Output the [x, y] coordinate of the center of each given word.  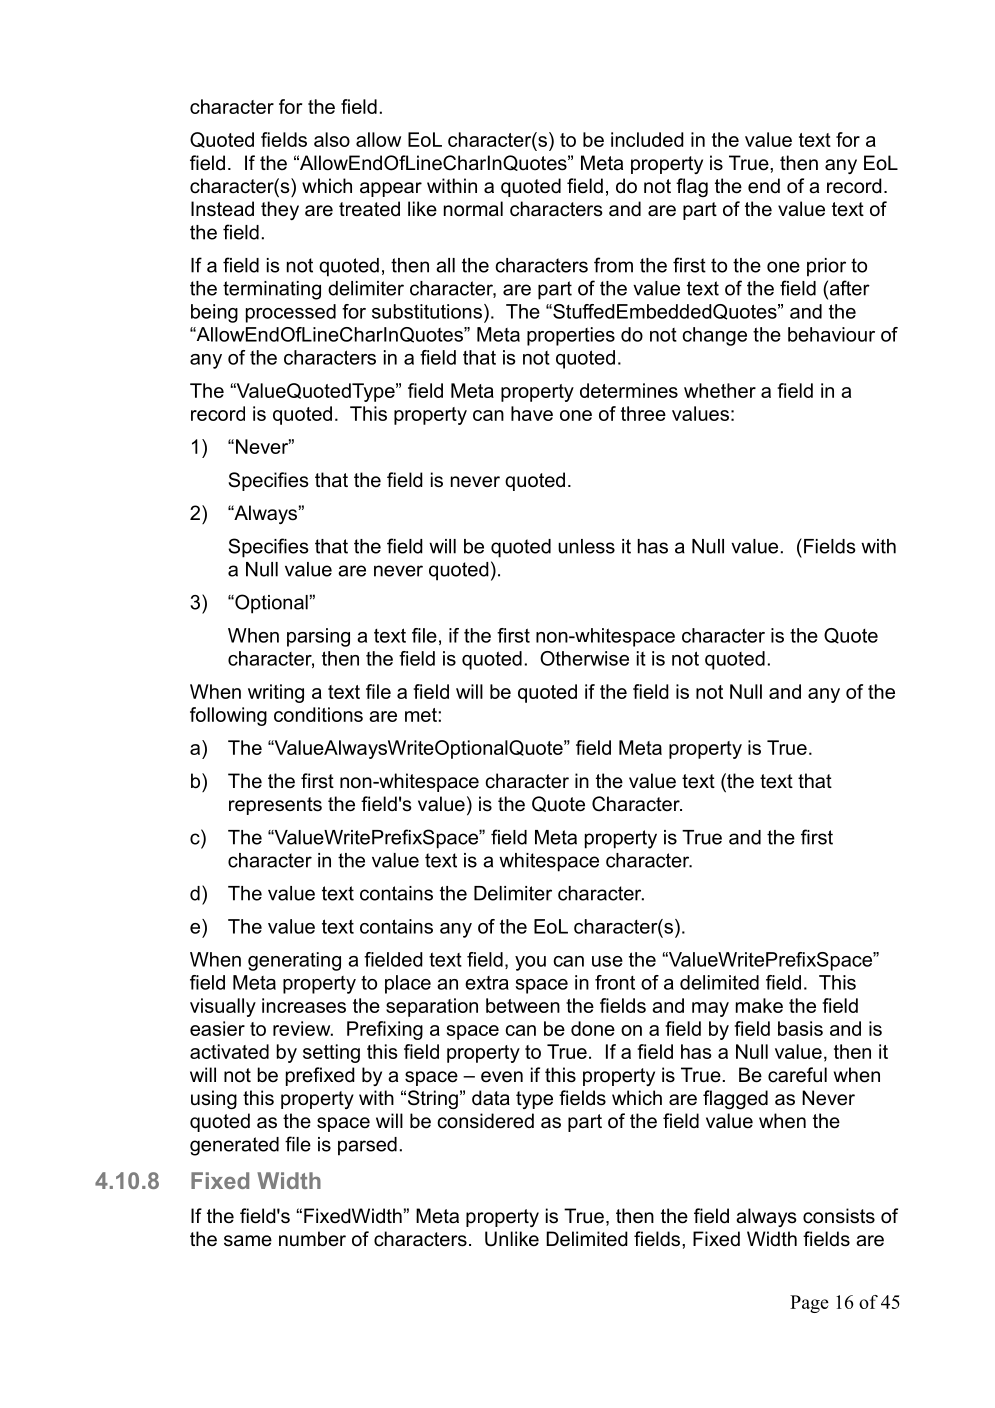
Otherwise [584, 658]
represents [275, 806]
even [502, 1076]
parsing [318, 637]
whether [720, 390]
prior [826, 267]
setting [331, 1053]
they [280, 210]
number [312, 1239]
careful [797, 1075]
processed [291, 313]
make [759, 1005]
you [530, 963]
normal [473, 209]
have [532, 413]
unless [586, 546]
